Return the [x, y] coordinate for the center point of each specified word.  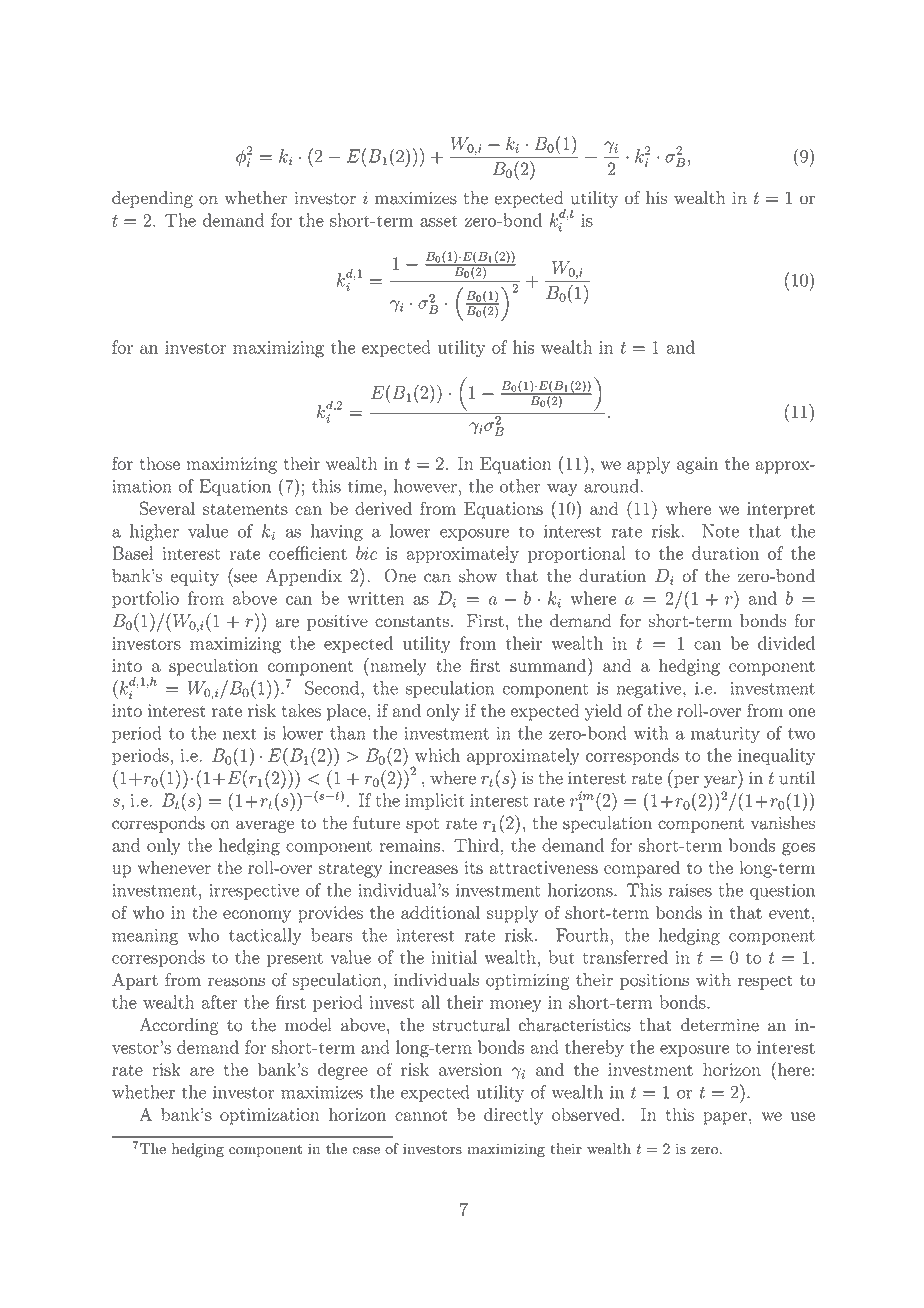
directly [513, 1116]
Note [720, 531]
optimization [270, 1116]
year [721, 782]
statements [245, 509]
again [697, 465]
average [265, 826]
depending [152, 199]
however [425, 486]
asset [439, 221]
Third [476, 845]
